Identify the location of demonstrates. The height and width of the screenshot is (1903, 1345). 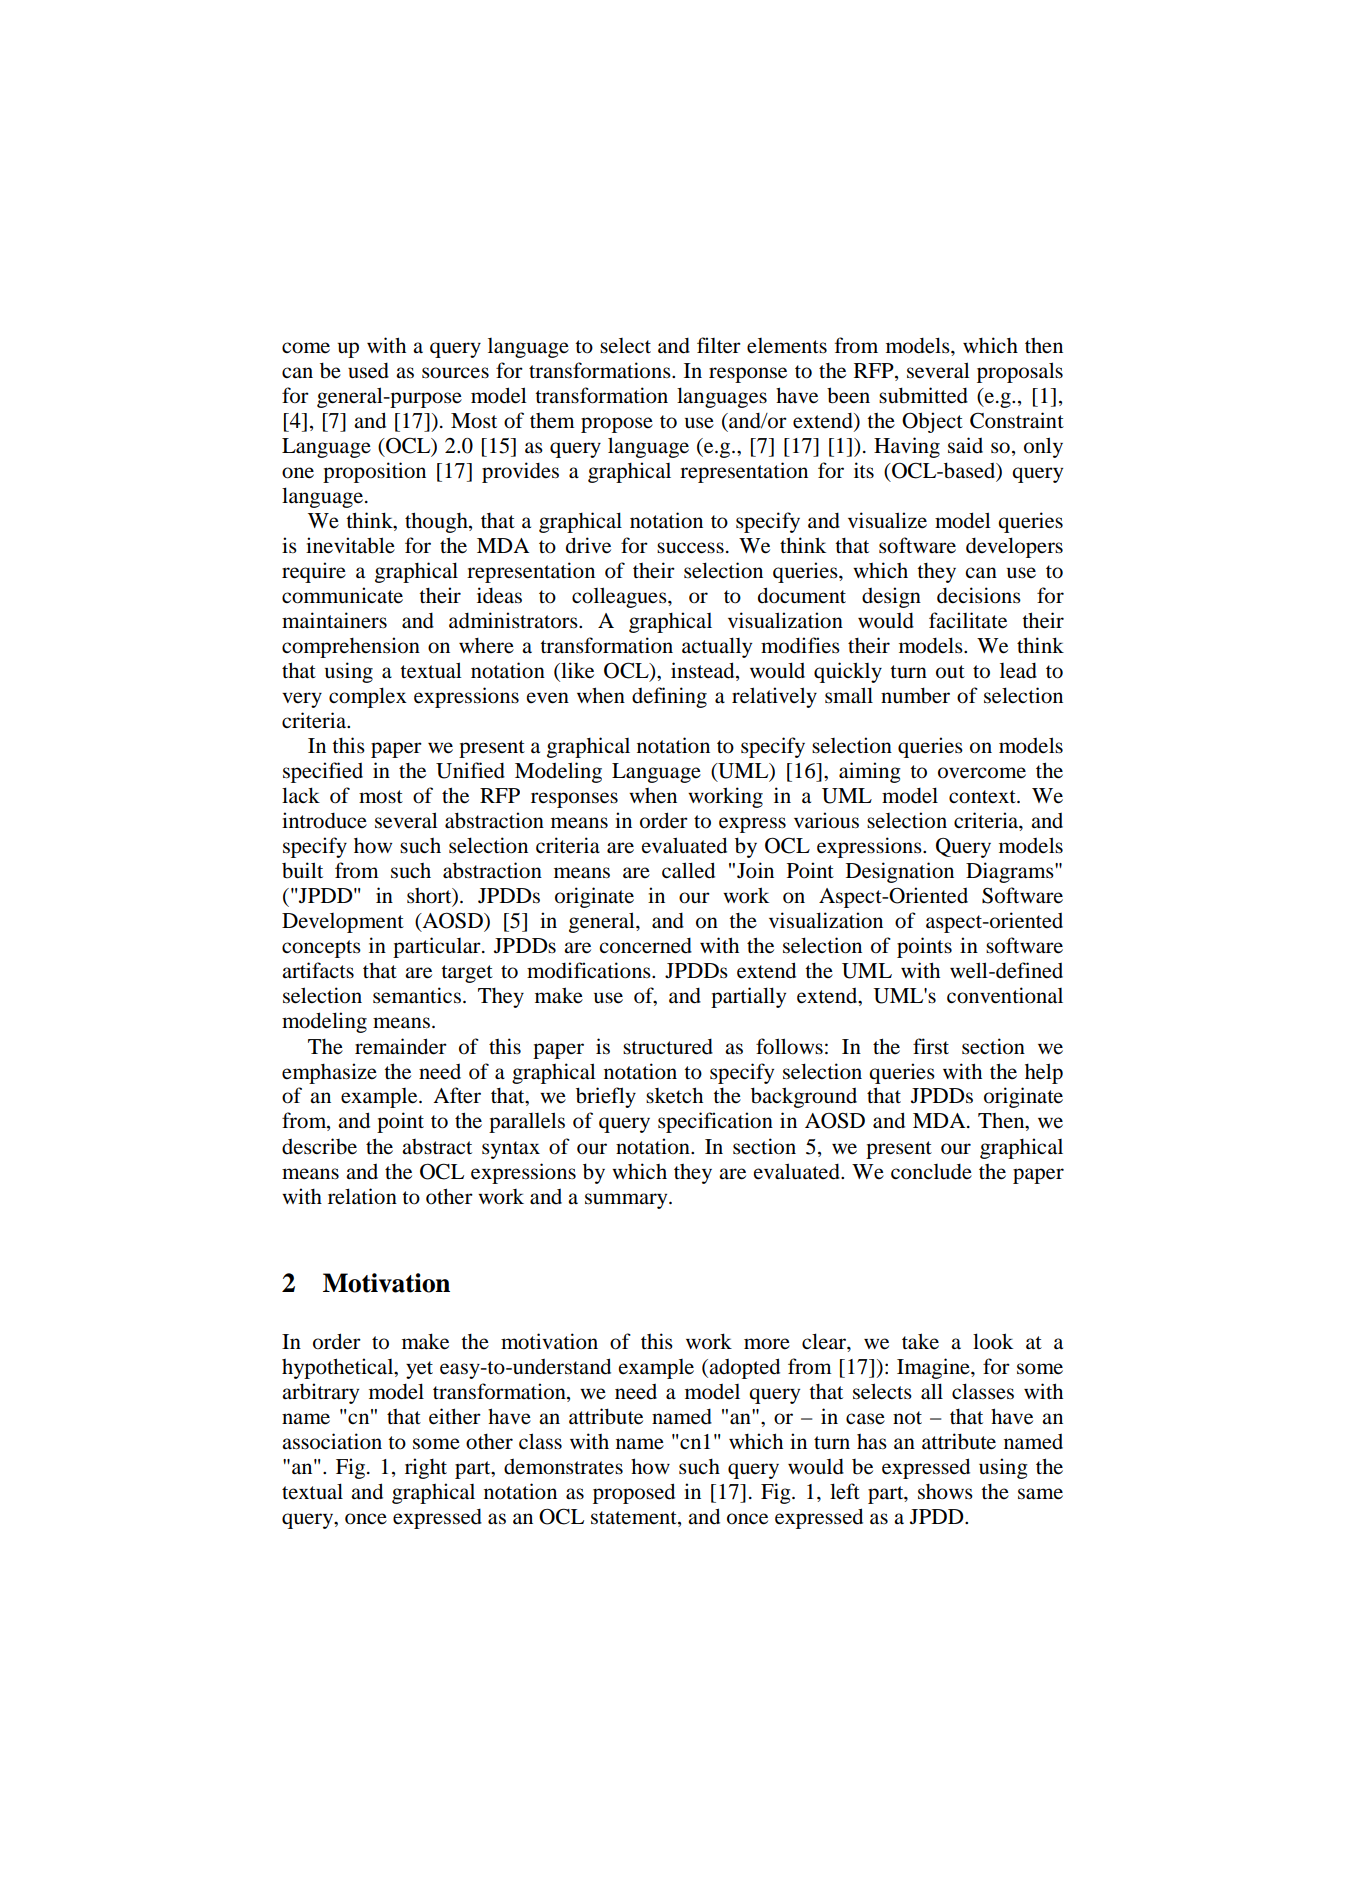
(563, 1467).
